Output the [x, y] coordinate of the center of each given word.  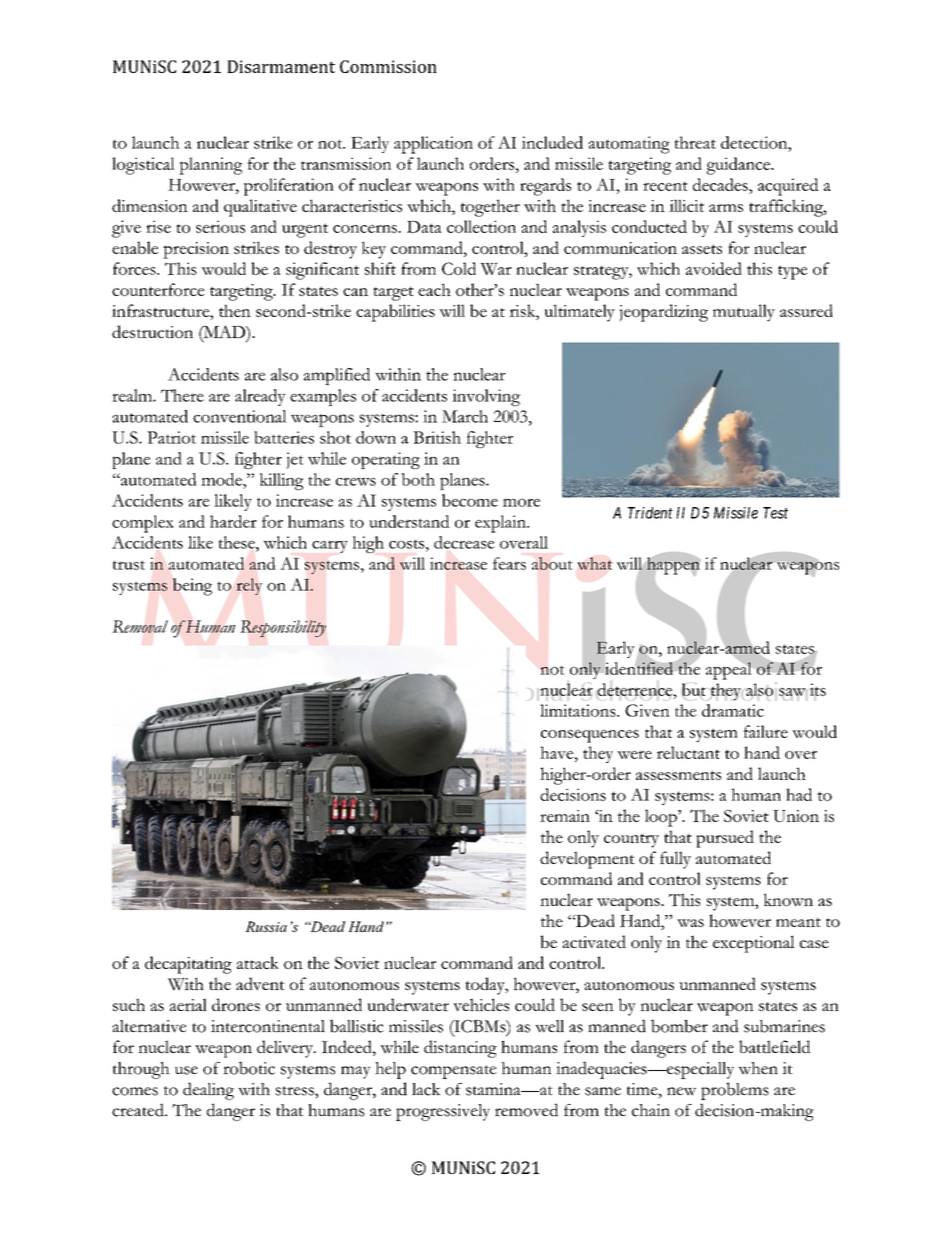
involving [486, 397]
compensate [454, 1072]
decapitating [188, 965]
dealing [208, 1091]
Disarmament [281, 66]
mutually [744, 313]
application [433, 145]
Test [775, 513]
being [192, 587]
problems [735, 1091]
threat [695, 142]
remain [565, 816]
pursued [725, 839]
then [235, 310]
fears [509, 563]
